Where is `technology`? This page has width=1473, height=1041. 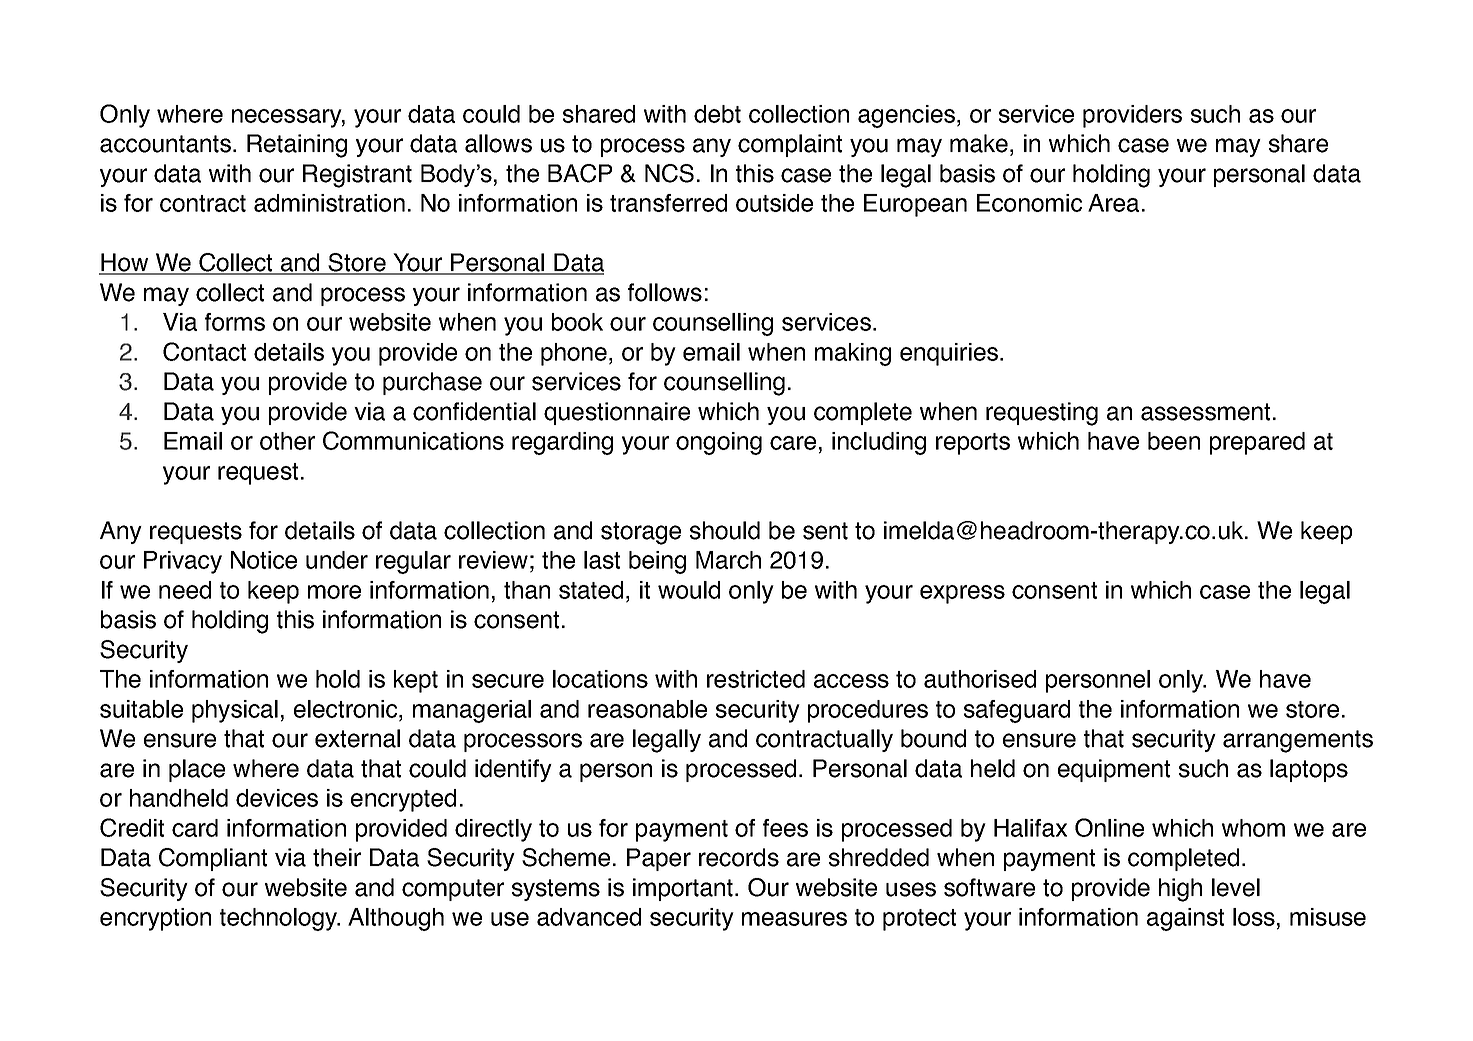
technology is located at coordinates (280, 919).
